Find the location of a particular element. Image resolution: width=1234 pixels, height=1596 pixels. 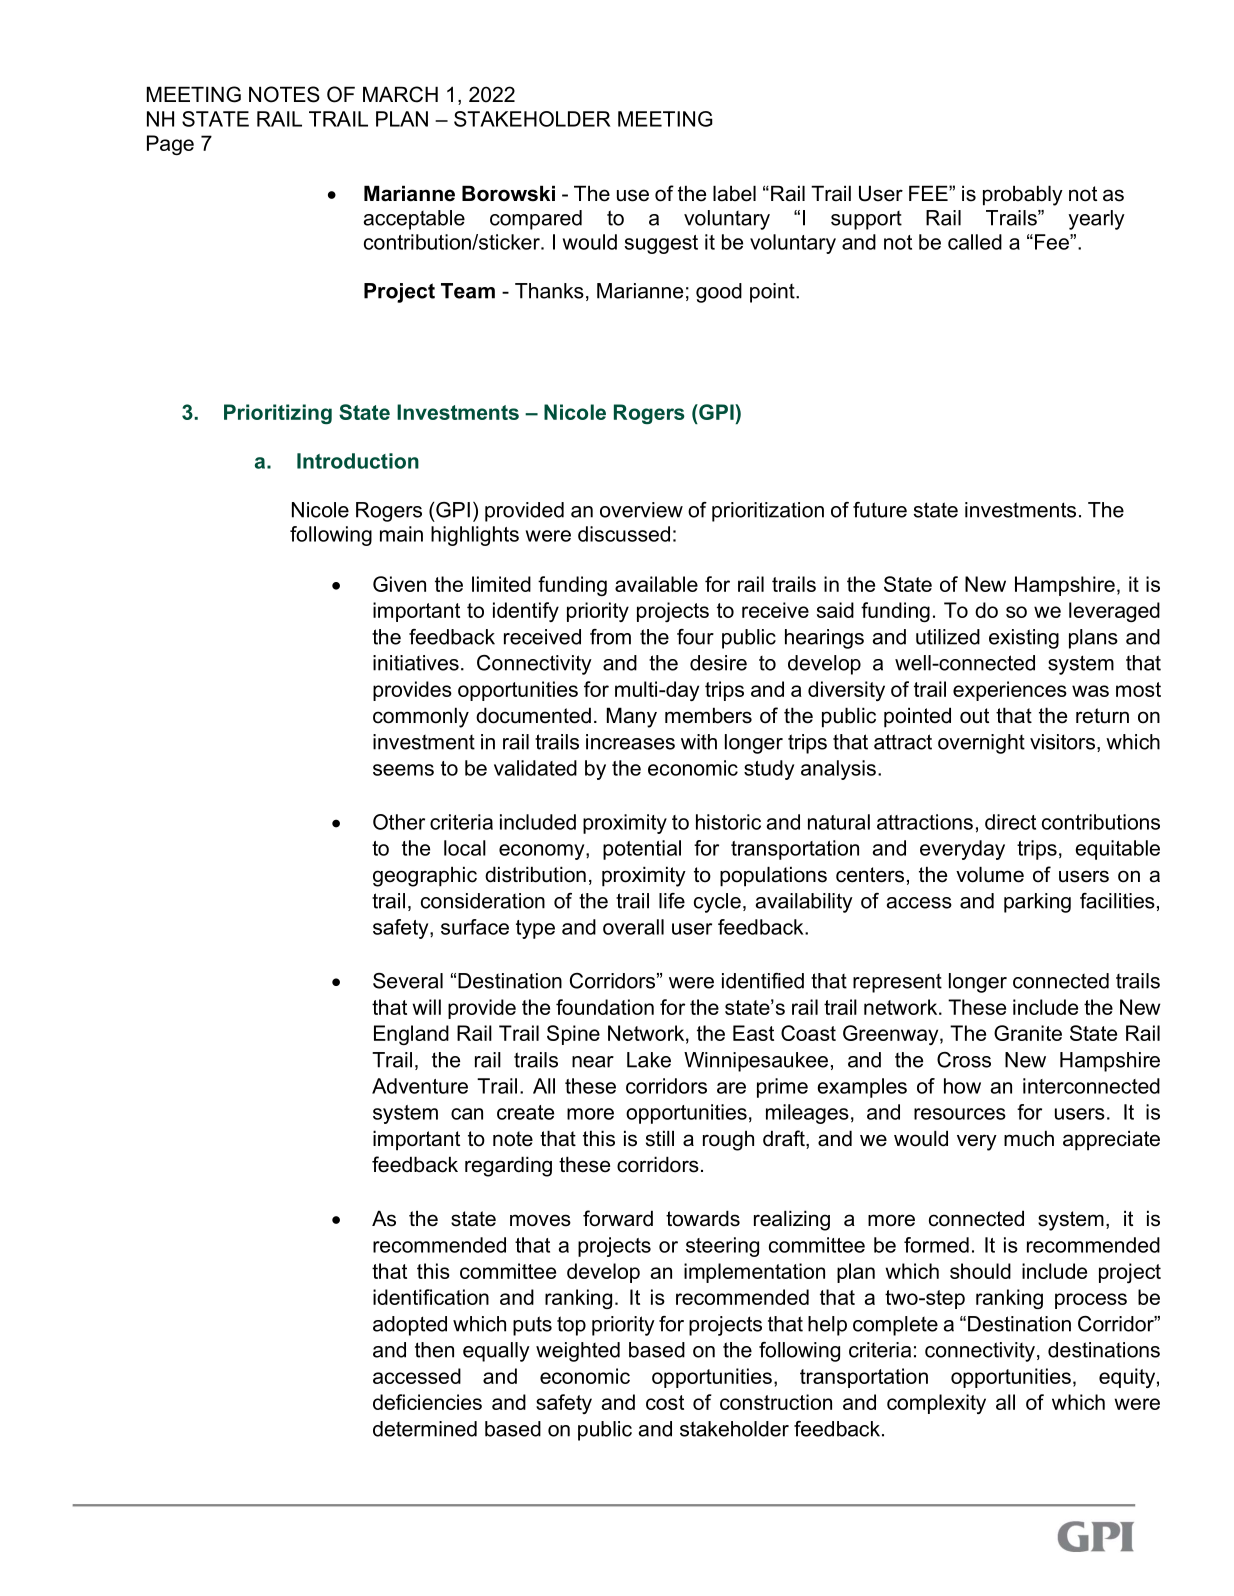

probably is located at coordinates (1023, 195).
